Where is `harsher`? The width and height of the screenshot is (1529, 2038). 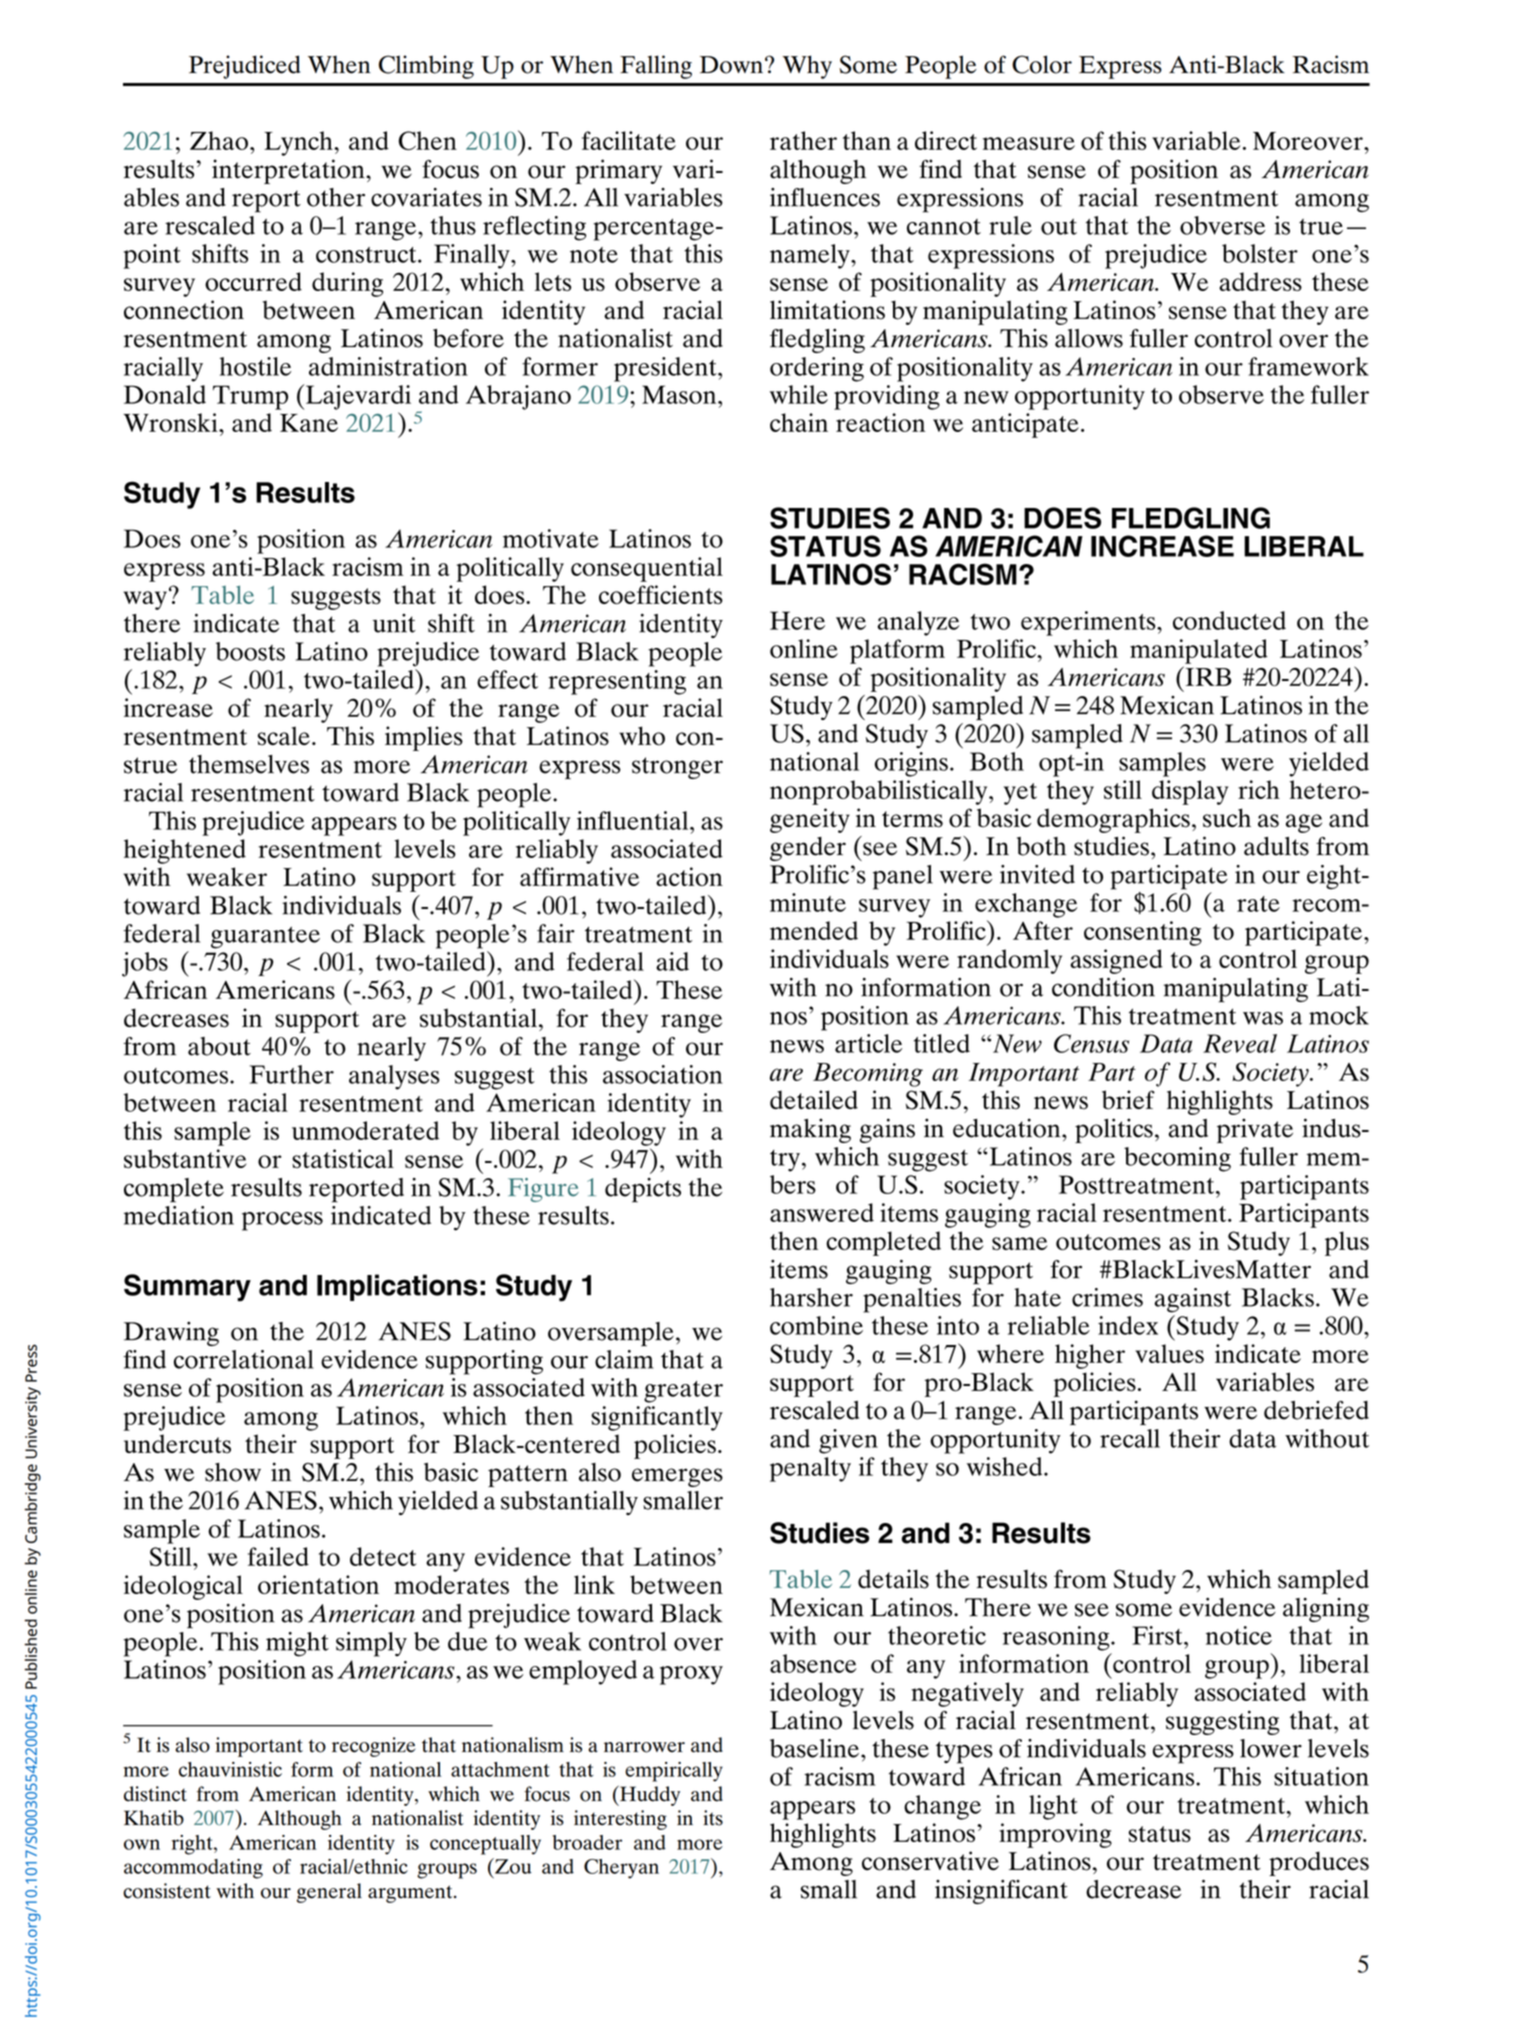
harsher is located at coordinates (811, 1297).
